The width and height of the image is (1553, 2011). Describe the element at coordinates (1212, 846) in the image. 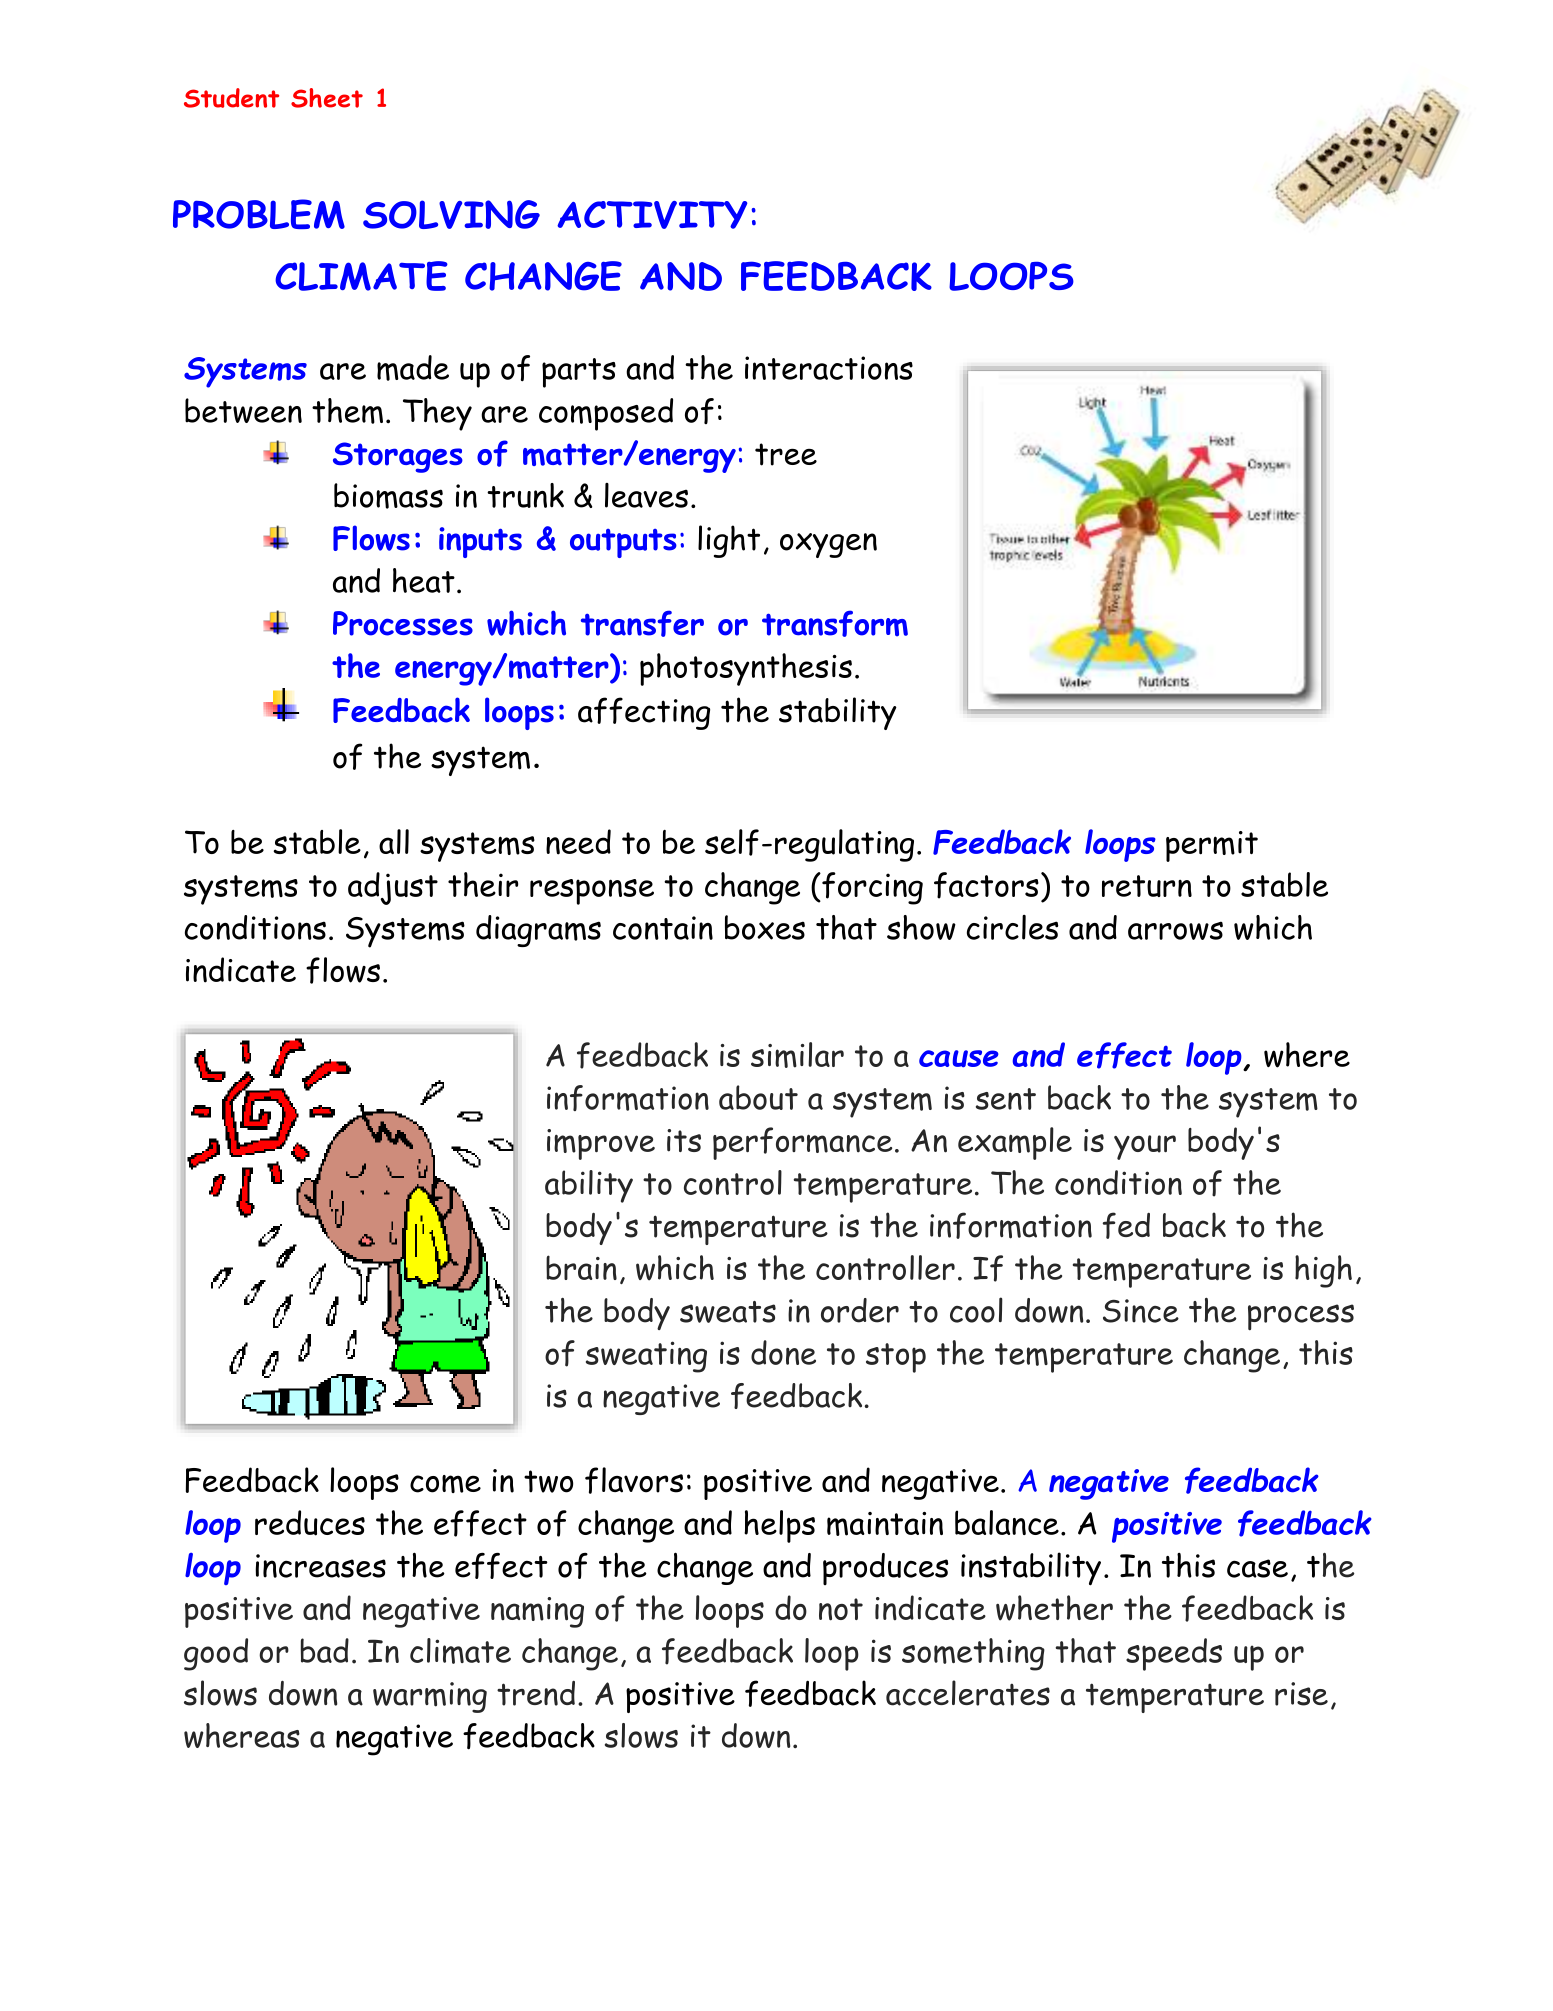

I see `permit` at that location.
